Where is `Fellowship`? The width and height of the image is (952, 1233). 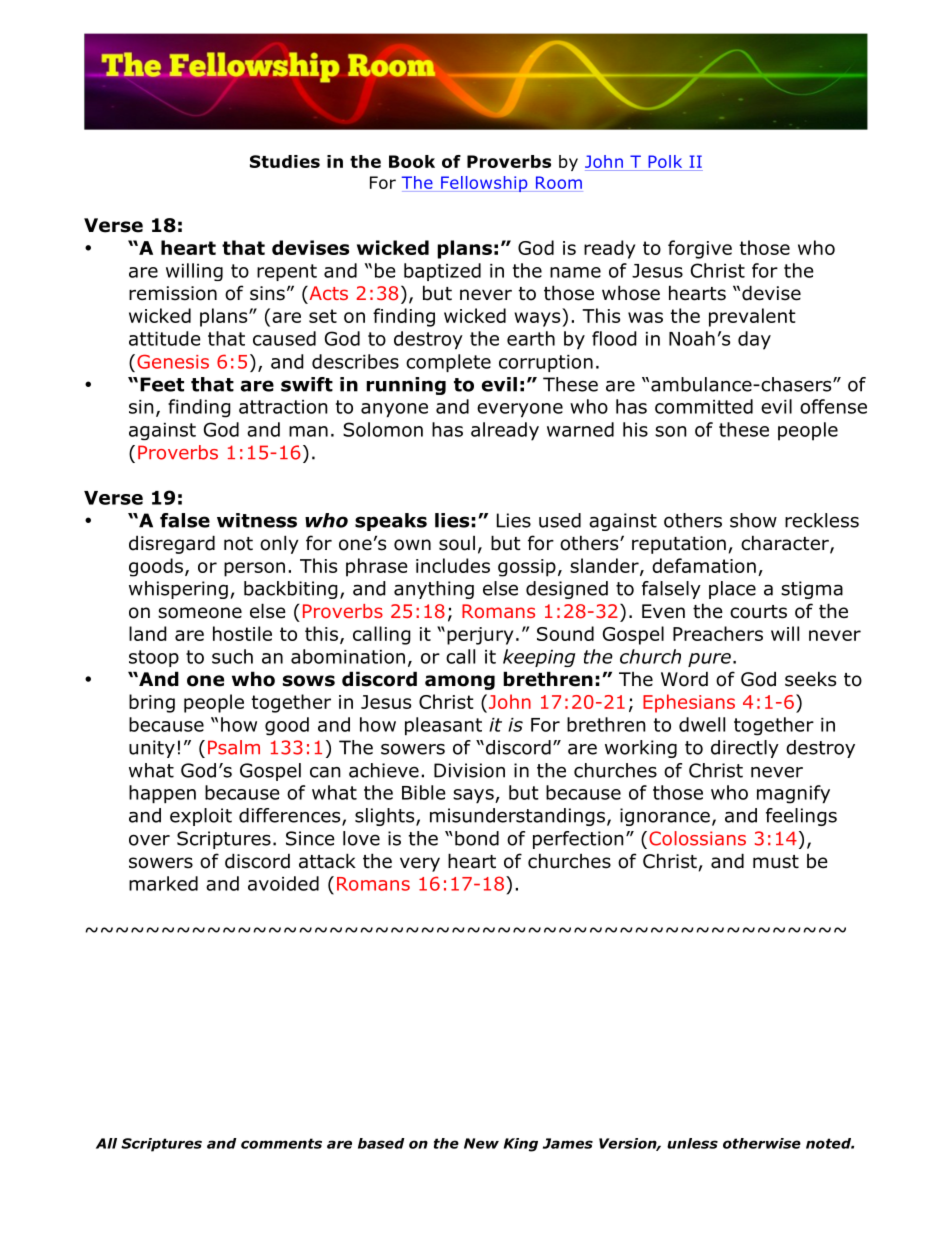
Fellowship is located at coordinates (484, 184).
